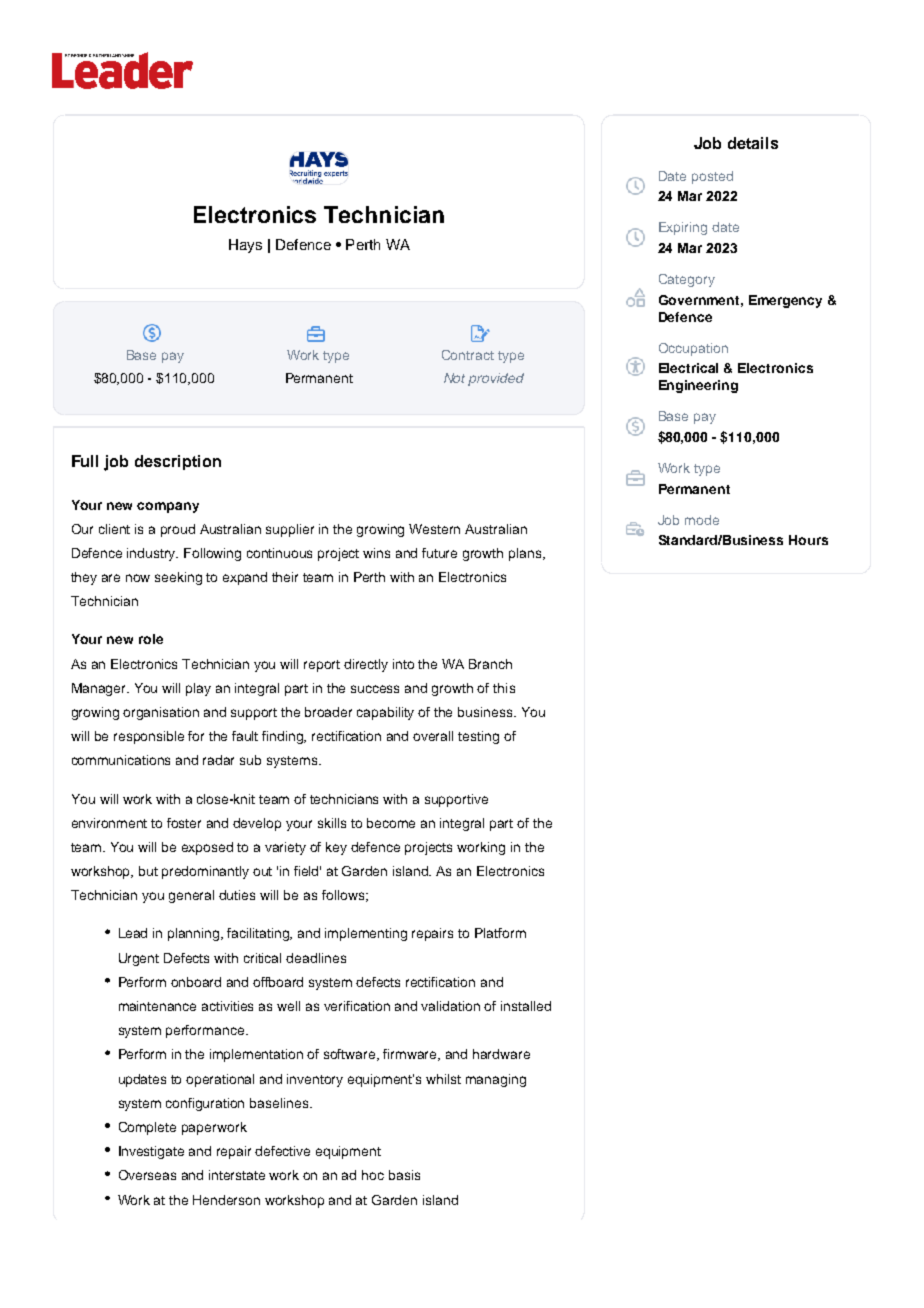  I want to click on Not, so click(454, 378).
